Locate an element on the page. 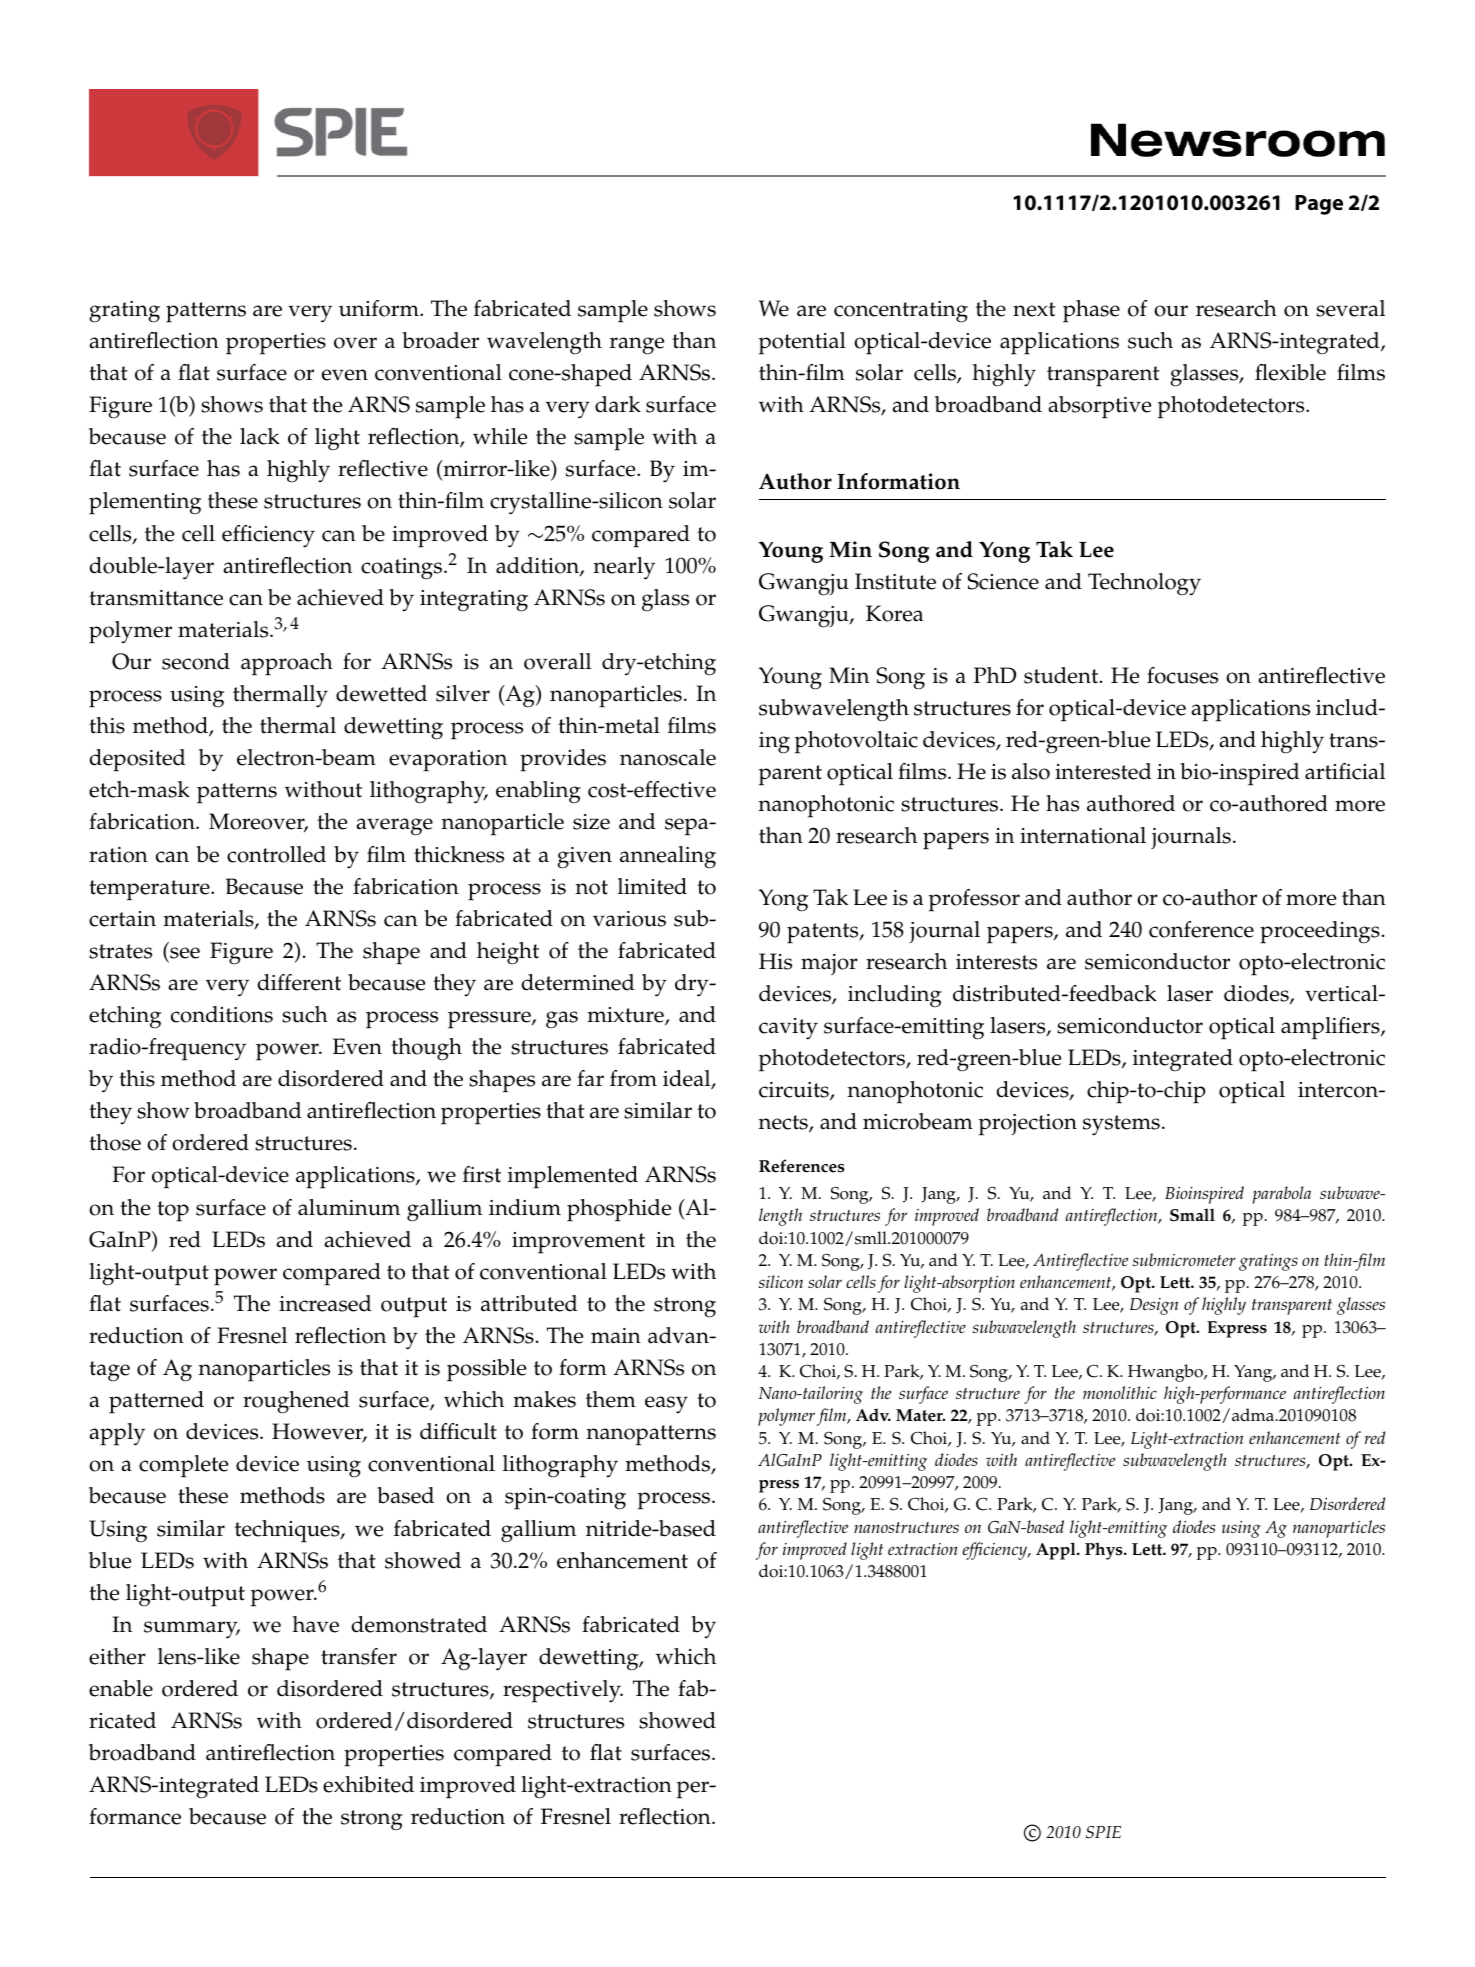 This page has height=1967, width=1475. SPIE is located at coordinates (1103, 1832).
